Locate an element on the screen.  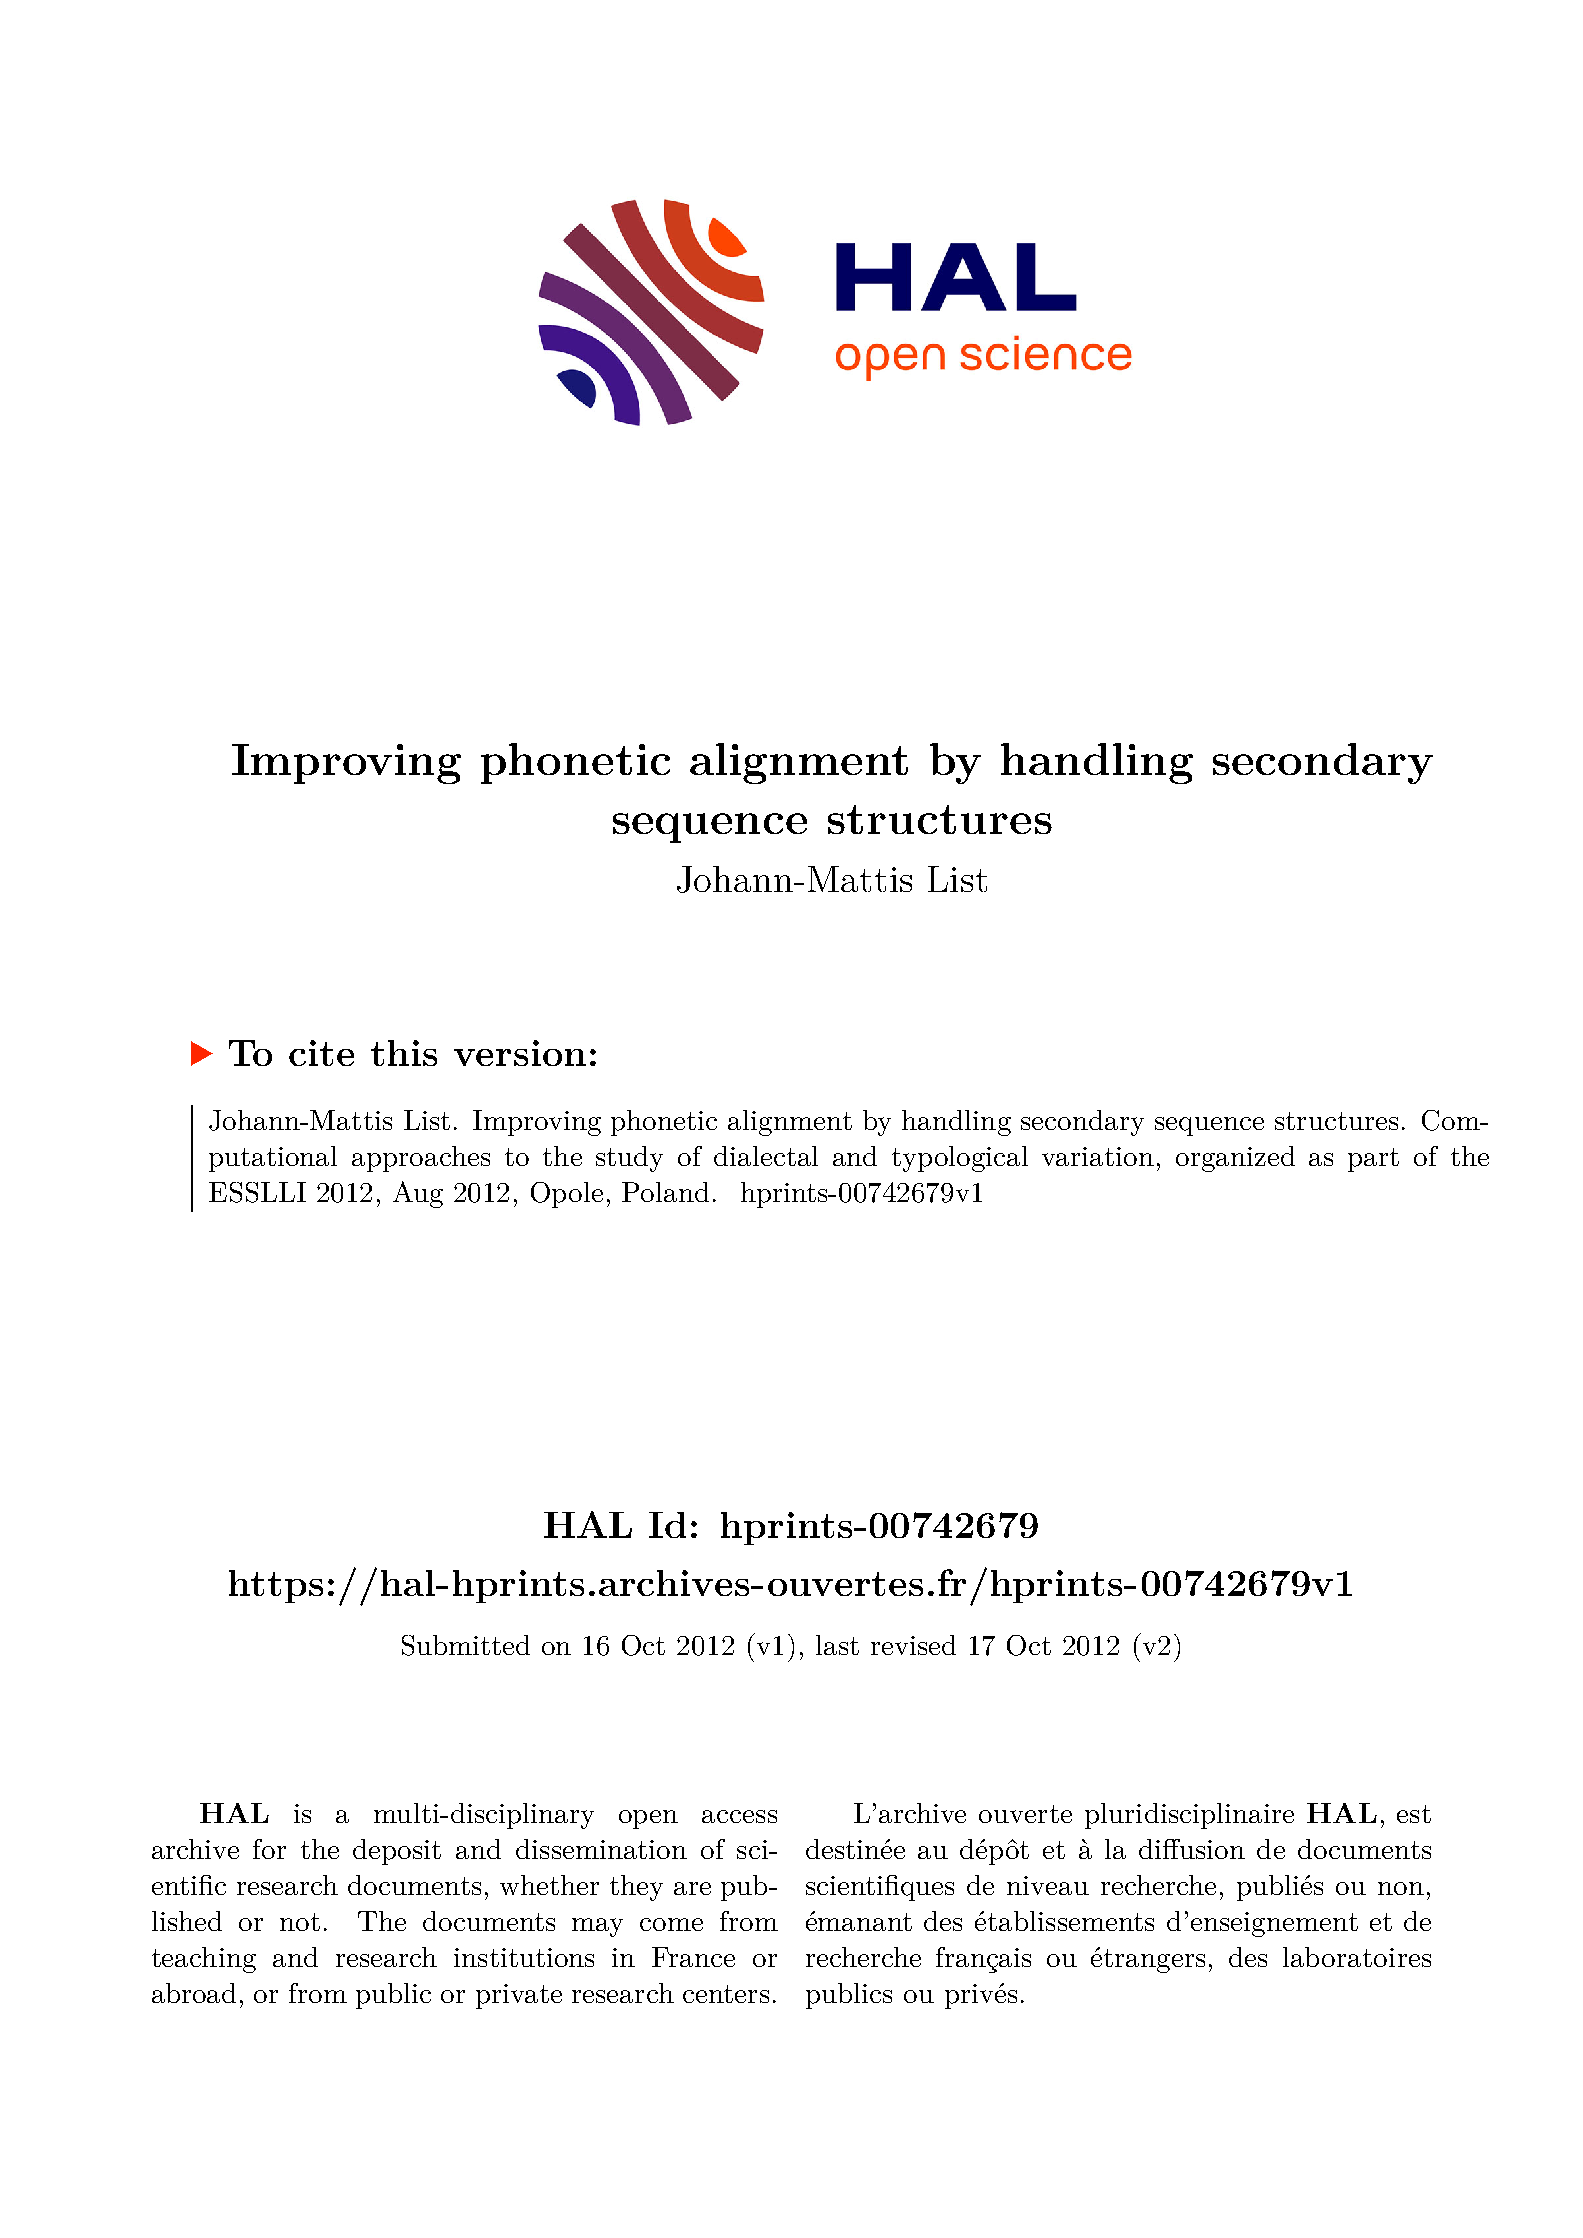
dialectal is located at coordinates (766, 1156).
